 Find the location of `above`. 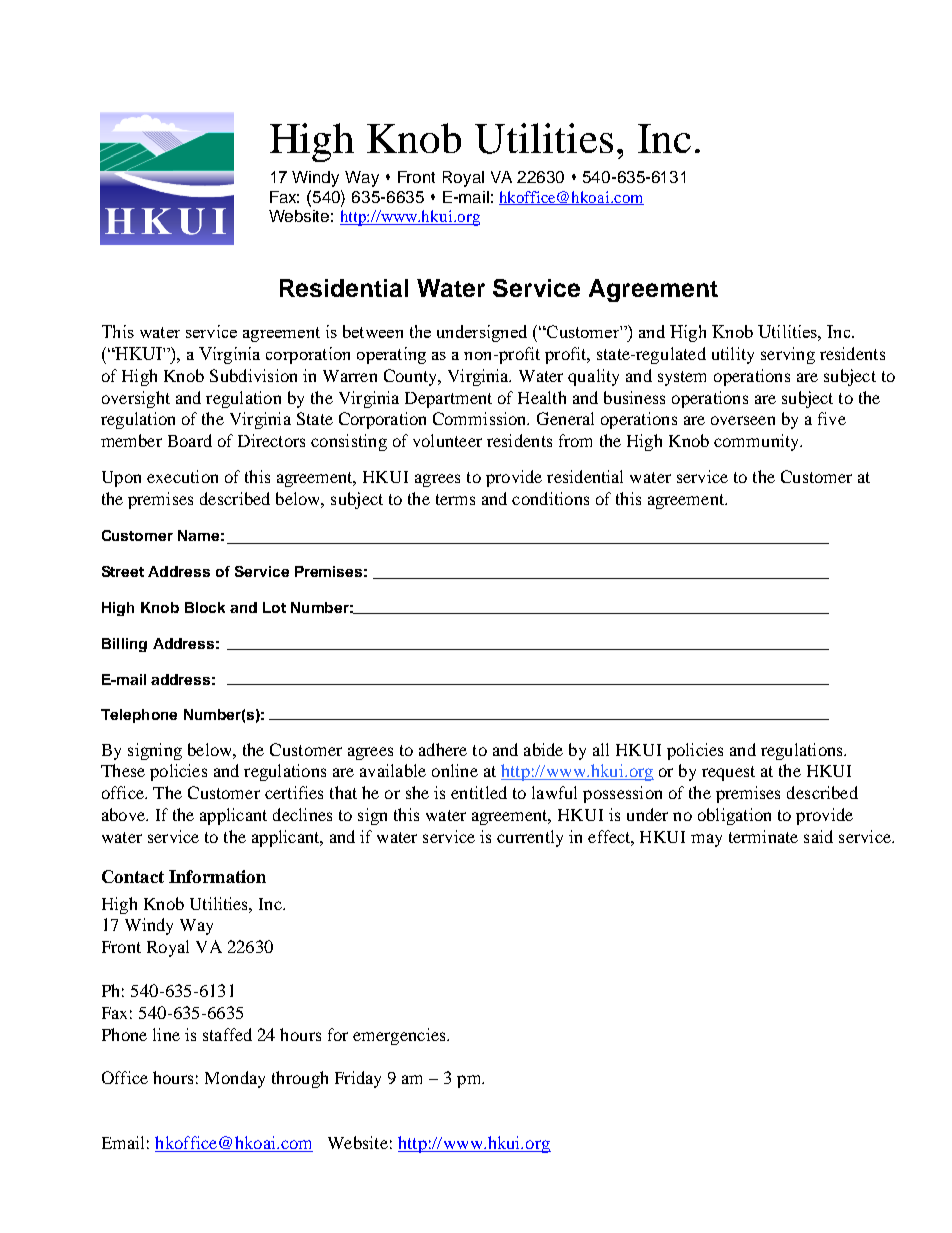

above is located at coordinates (124, 814).
